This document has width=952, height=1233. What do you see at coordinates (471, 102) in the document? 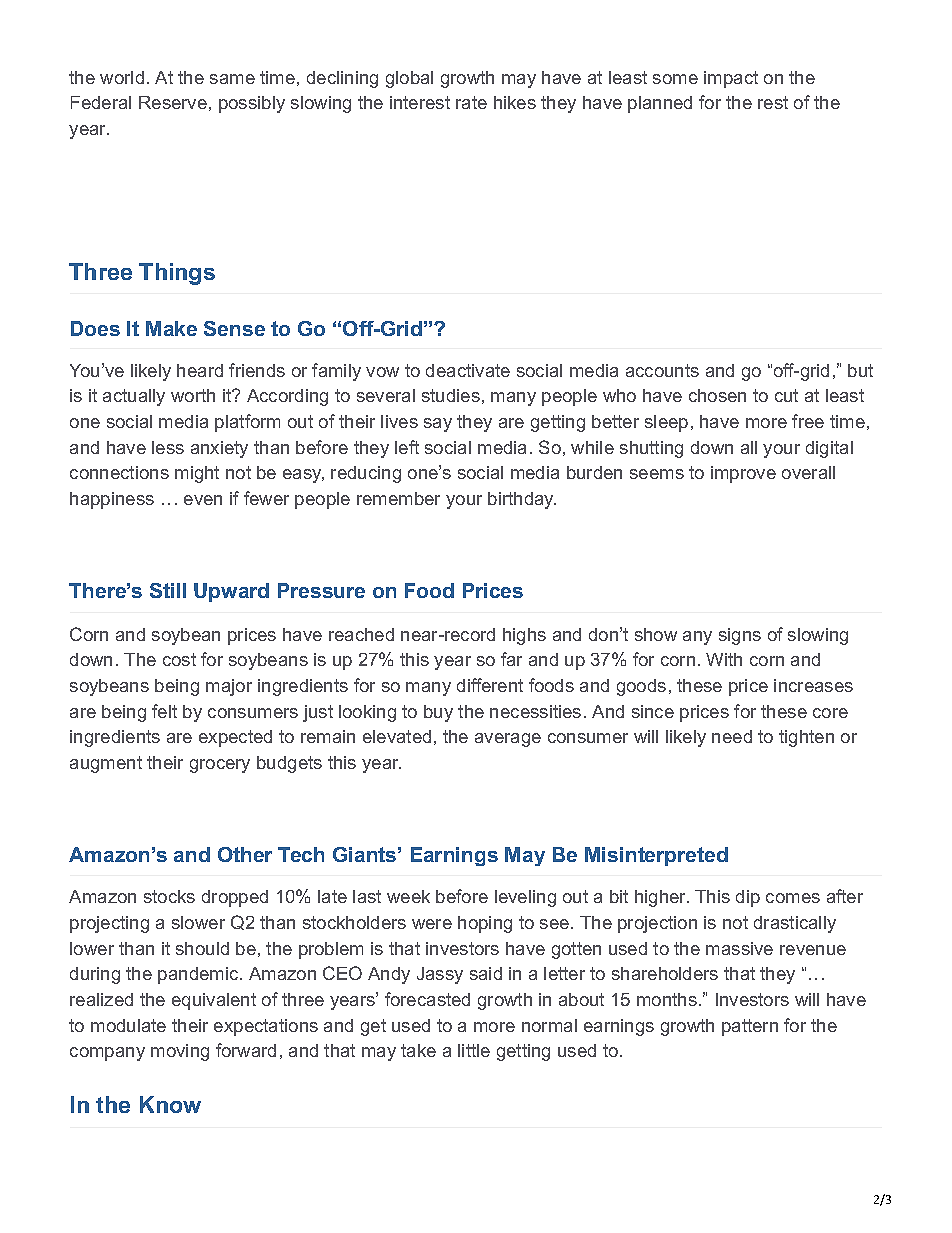
I see `rate` at bounding box center [471, 102].
